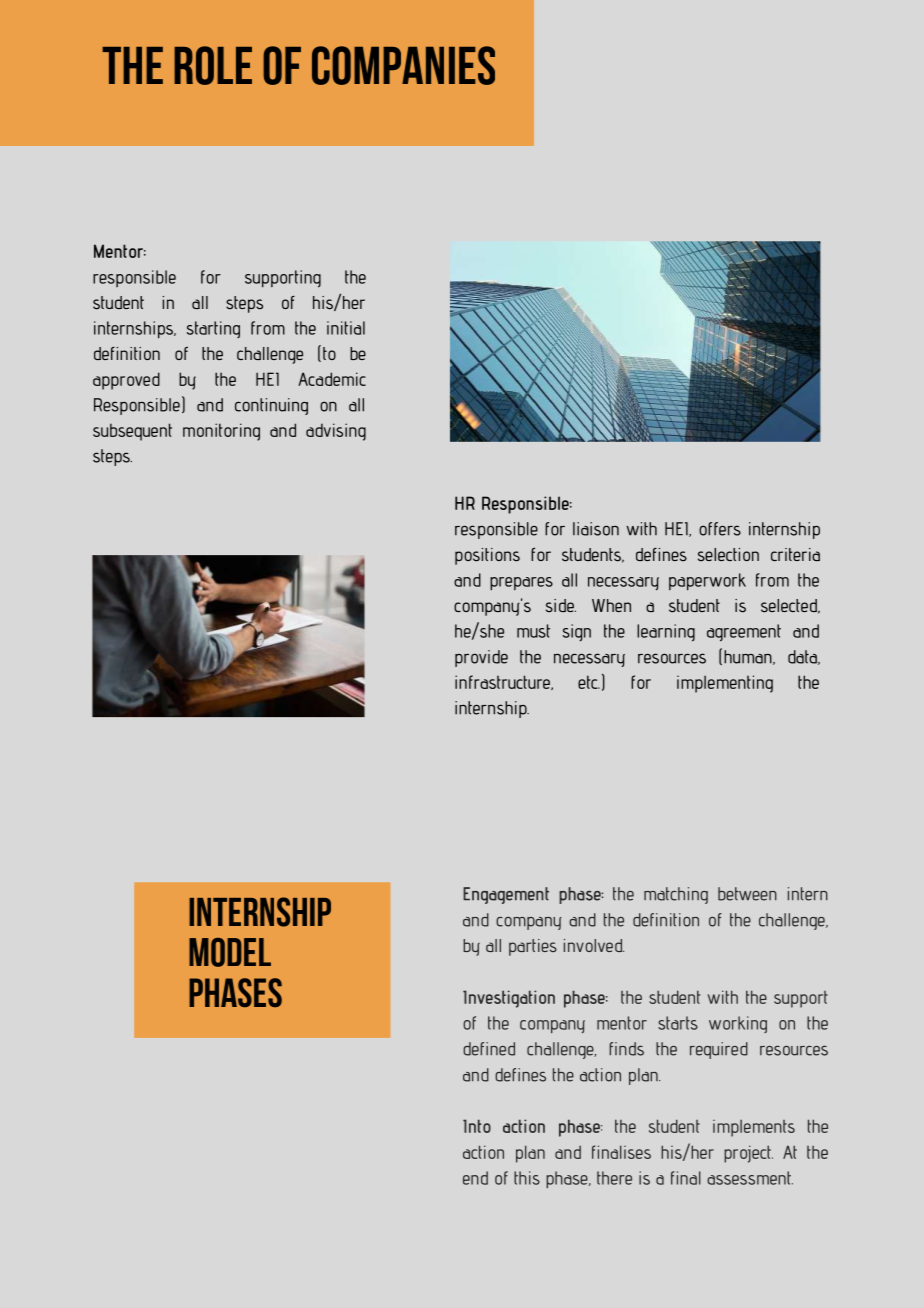 The image size is (924, 1308). Describe the element at coordinates (346, 328) in the screenshot. I see `initial` at that location.
